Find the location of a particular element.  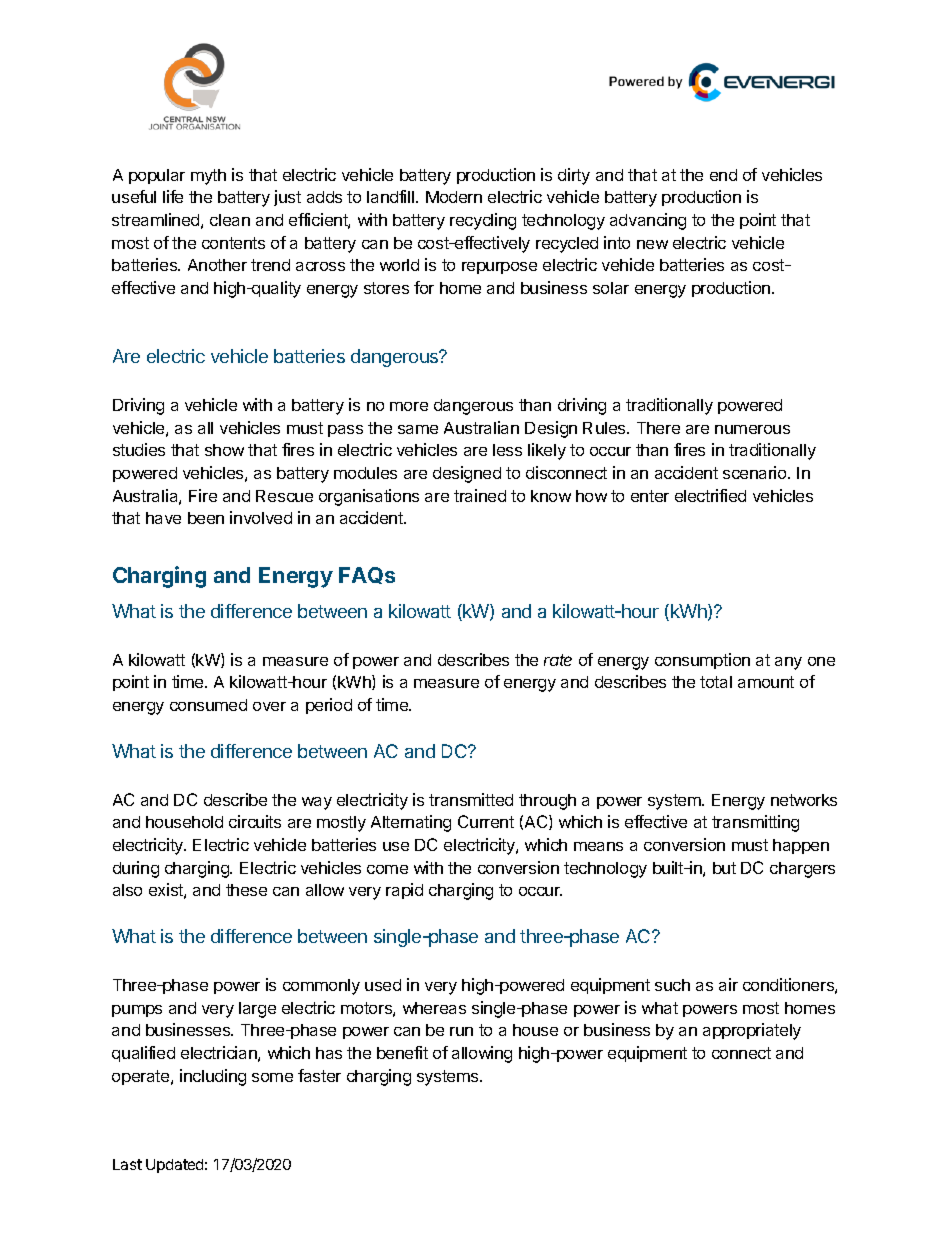

clean is located at coordinates (230, 220).
